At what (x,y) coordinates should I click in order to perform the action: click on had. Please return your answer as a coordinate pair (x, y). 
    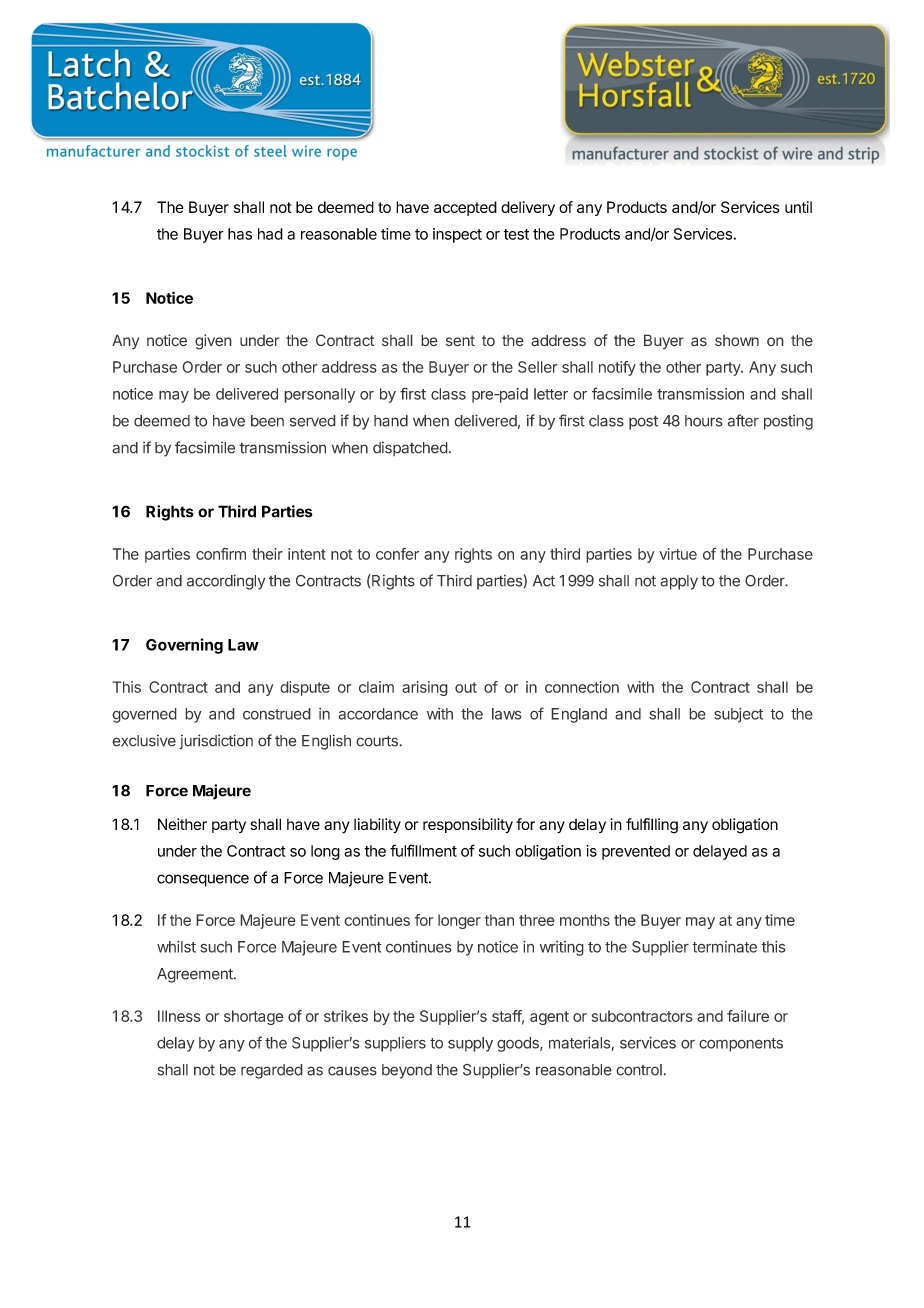
    Looking at the image, I should click on (270, 234).
